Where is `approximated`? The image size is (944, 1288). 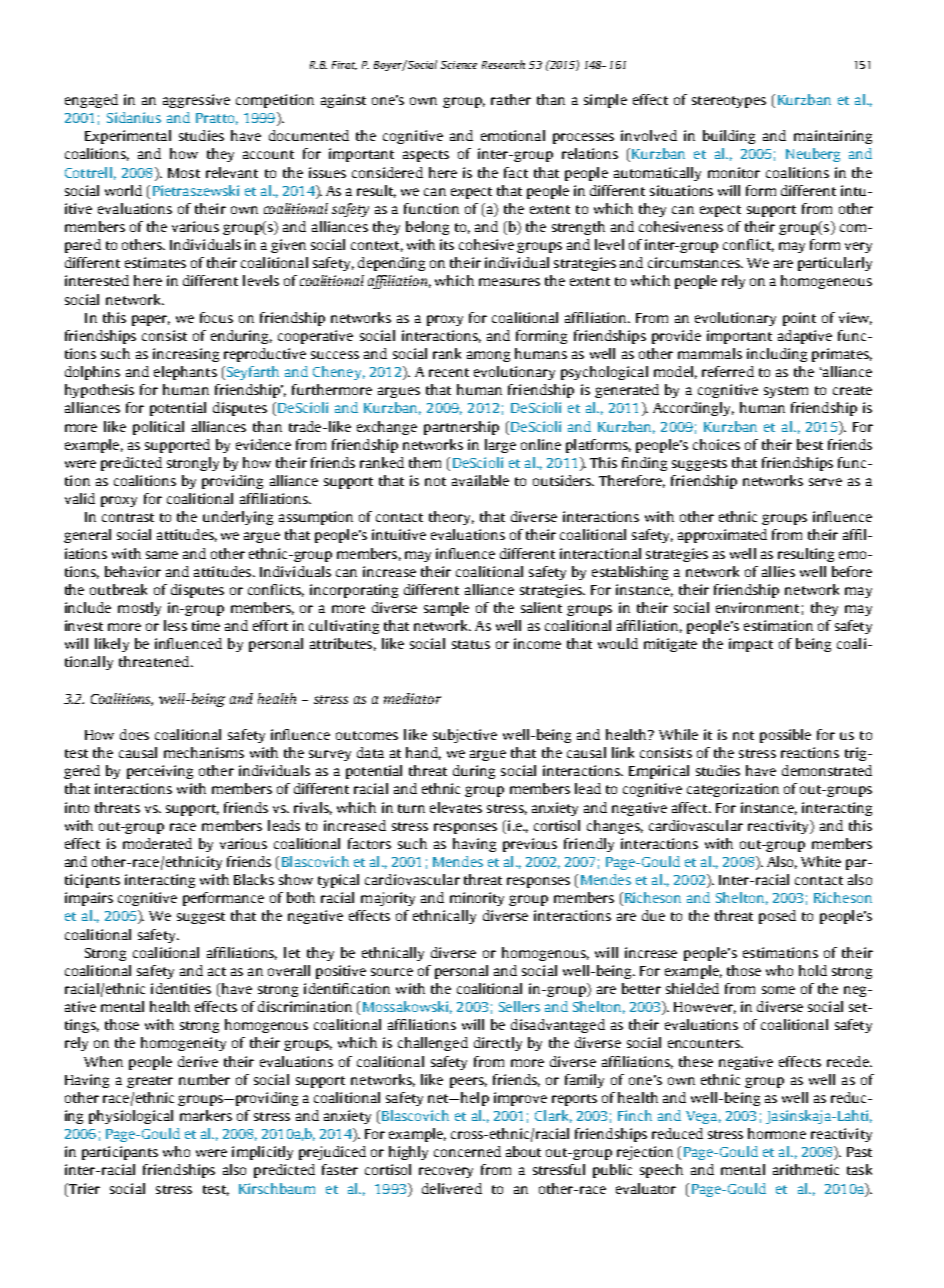
approximated is located at coordinates (722, 536).
